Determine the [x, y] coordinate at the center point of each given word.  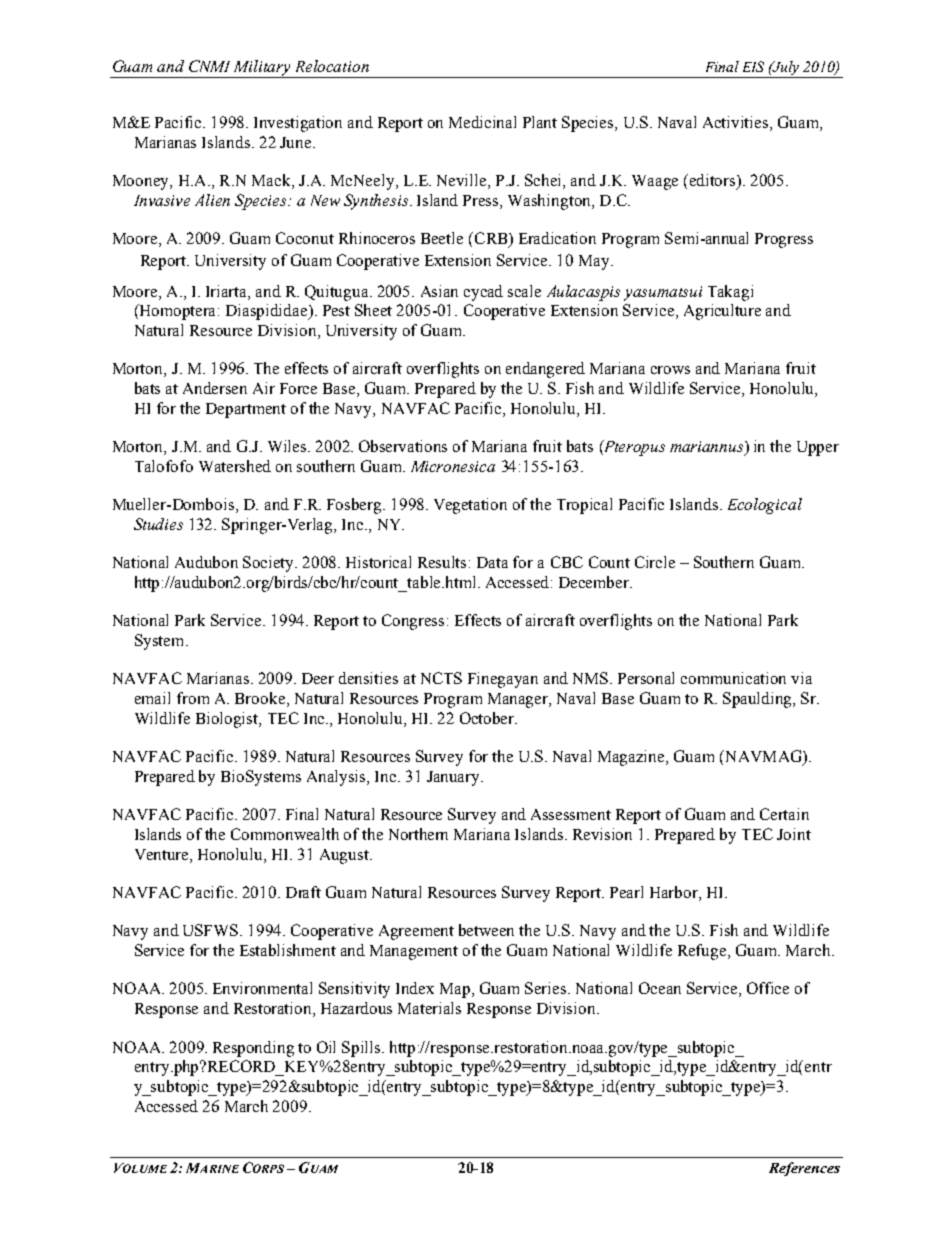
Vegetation [470, 506]
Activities [737, 123]
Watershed [235, 466]
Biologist [228, 720]
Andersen [215, 388]
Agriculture [722, 312]
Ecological [765, 506]
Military [263, 69]
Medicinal [482, 122]
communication [733, 678]
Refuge [703, 952]
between [486, 930]
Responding [253, 1049]
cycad [483, 293]
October [488, 718]
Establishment [288, 950]
